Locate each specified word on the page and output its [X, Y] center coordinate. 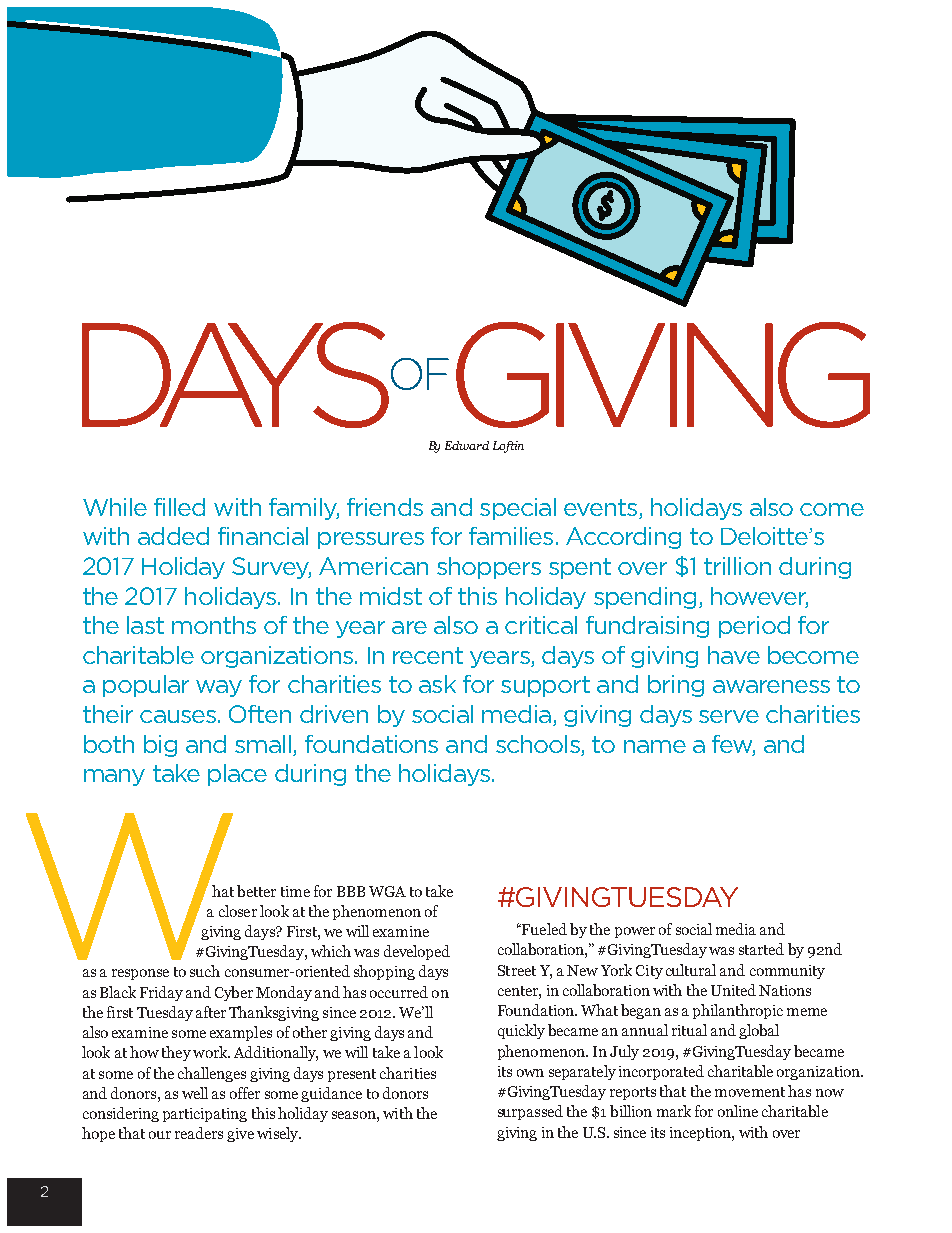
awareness [771, 686]
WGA [387, 891]
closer [238, 911]
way [219, 688]
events [602, 509]
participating [205, 1115]
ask [437, 684]
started [761, 949]
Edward [467, 445]
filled [179, 507]
